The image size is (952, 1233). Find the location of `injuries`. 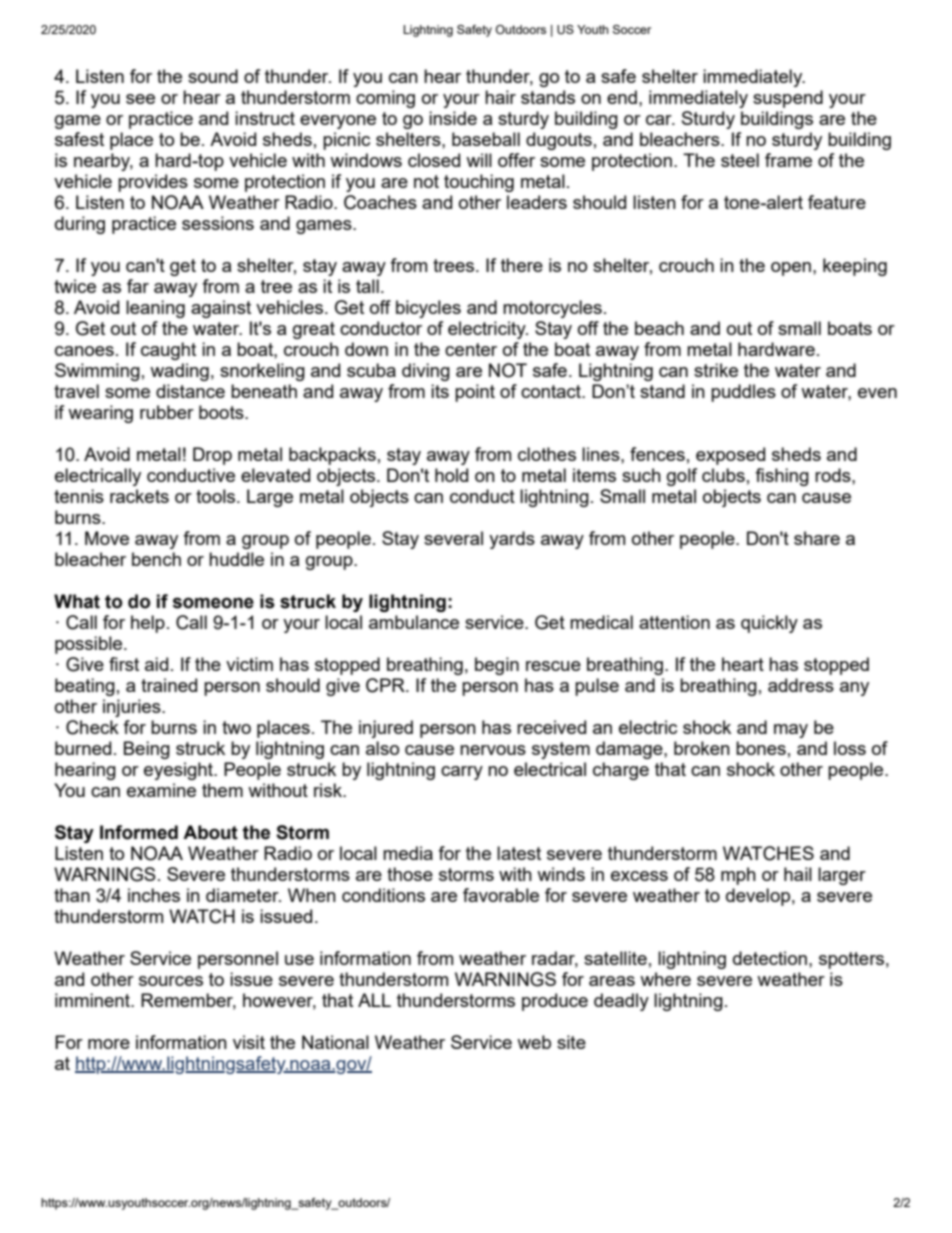

injuries is located at coordinates (133, 708).
